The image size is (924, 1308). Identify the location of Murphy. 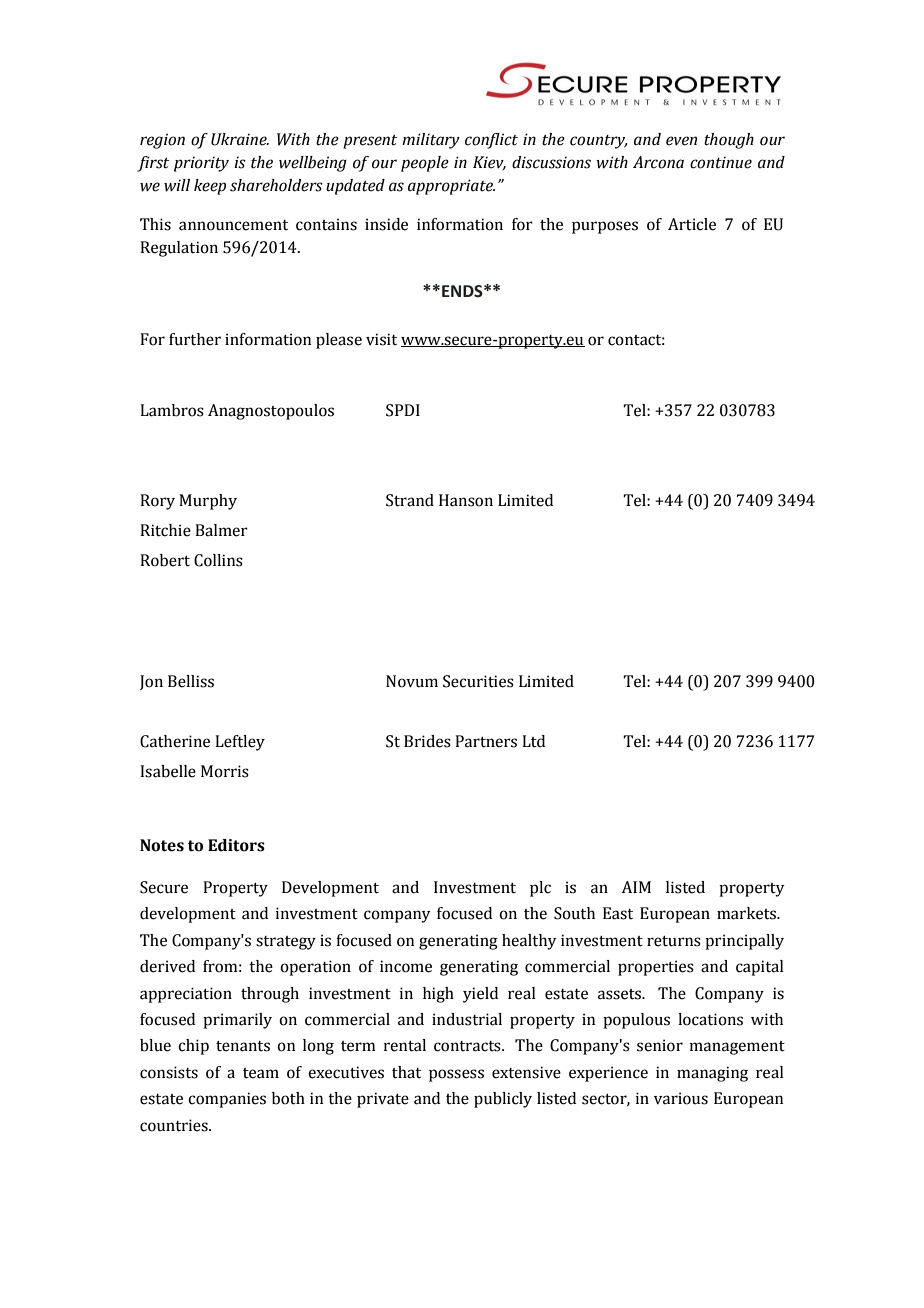
(208, 502).
